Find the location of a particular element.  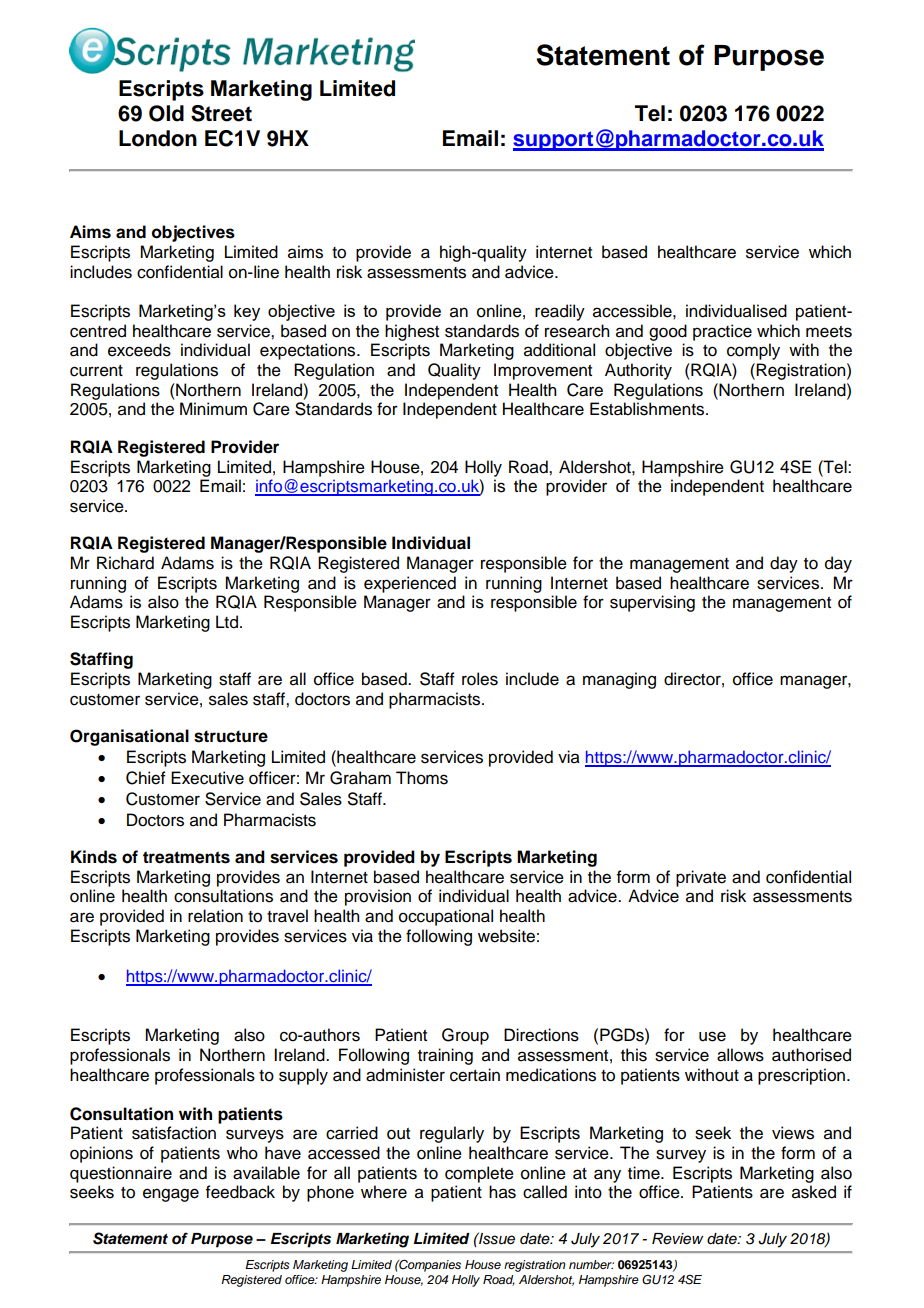

private is located at coordinates (701, 878).
